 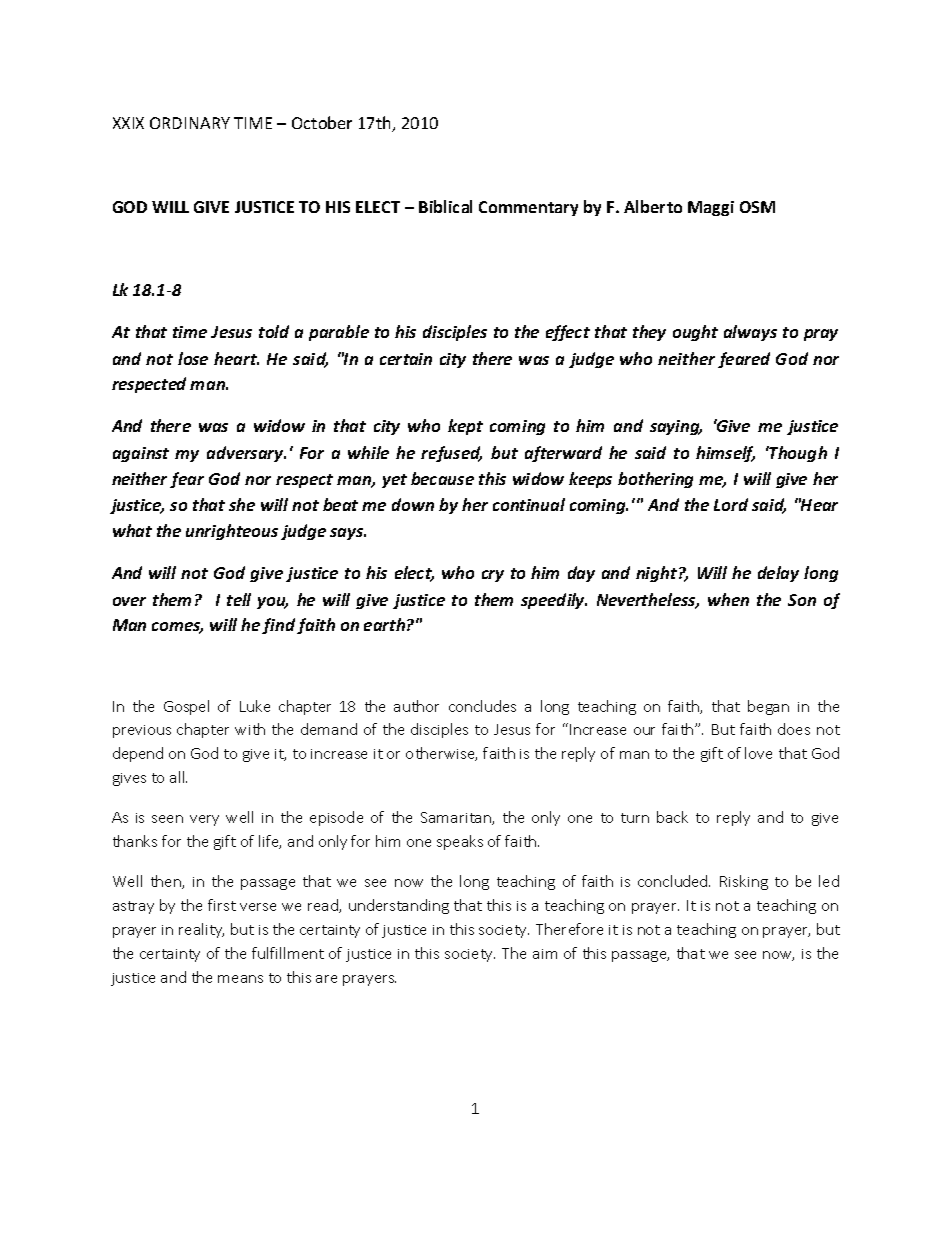 I want to click on Biblical, so click(x=445, y=206).
